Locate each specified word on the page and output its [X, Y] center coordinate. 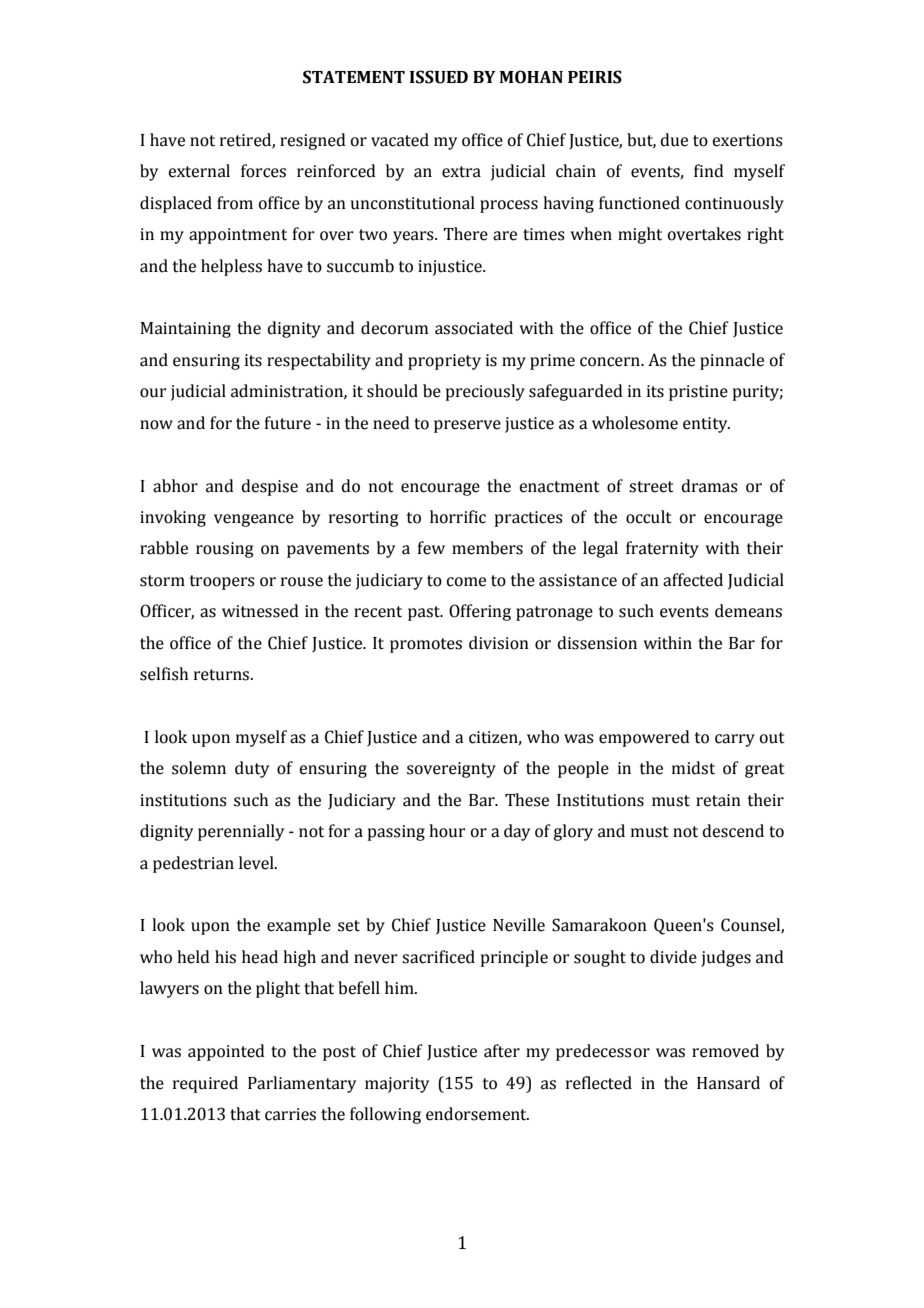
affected [693, 580]
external [199, 171]
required [205, 1084]
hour [447, 831]
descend [733, 831]
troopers [222, 582]
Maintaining [185, 330]
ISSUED [439, 77]
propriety [444, 362]
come [466, 582]
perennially [241, 832]
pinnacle [732, 361]
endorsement [477, 1114]
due [674, 140]
